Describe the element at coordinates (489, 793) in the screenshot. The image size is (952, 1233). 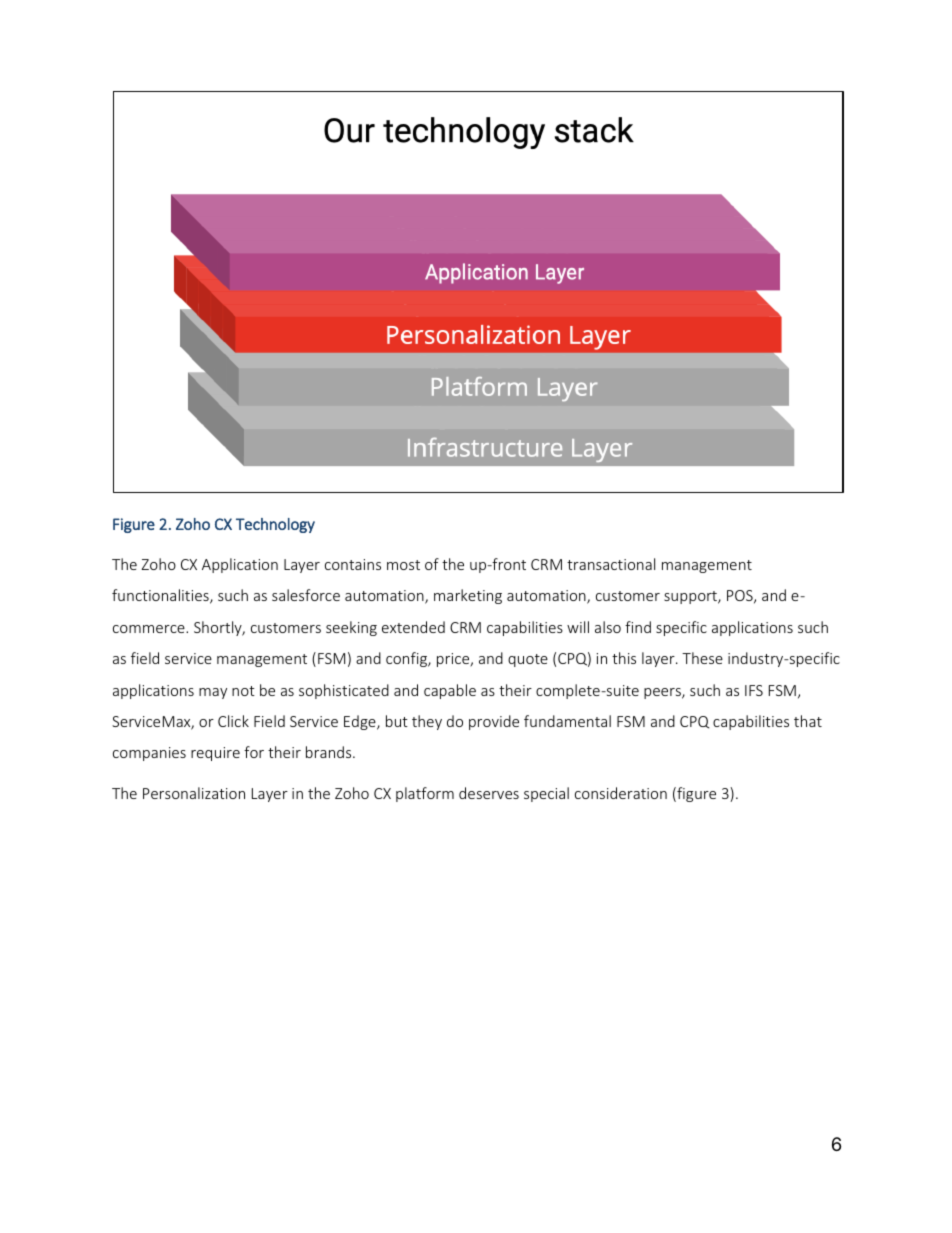
I see `deserves` at that location.
